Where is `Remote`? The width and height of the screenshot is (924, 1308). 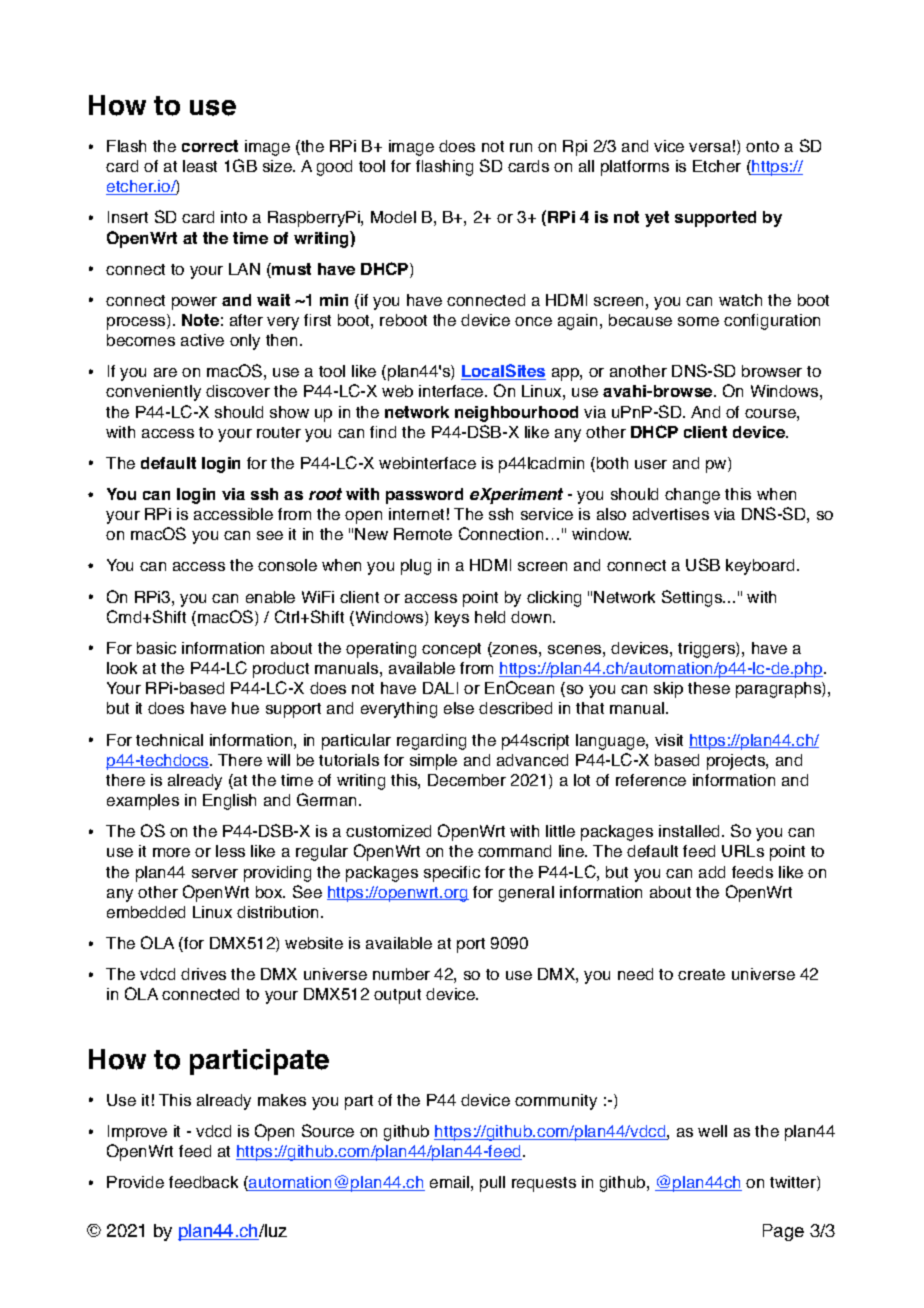
Remote is located at coordinates (423, 534).
